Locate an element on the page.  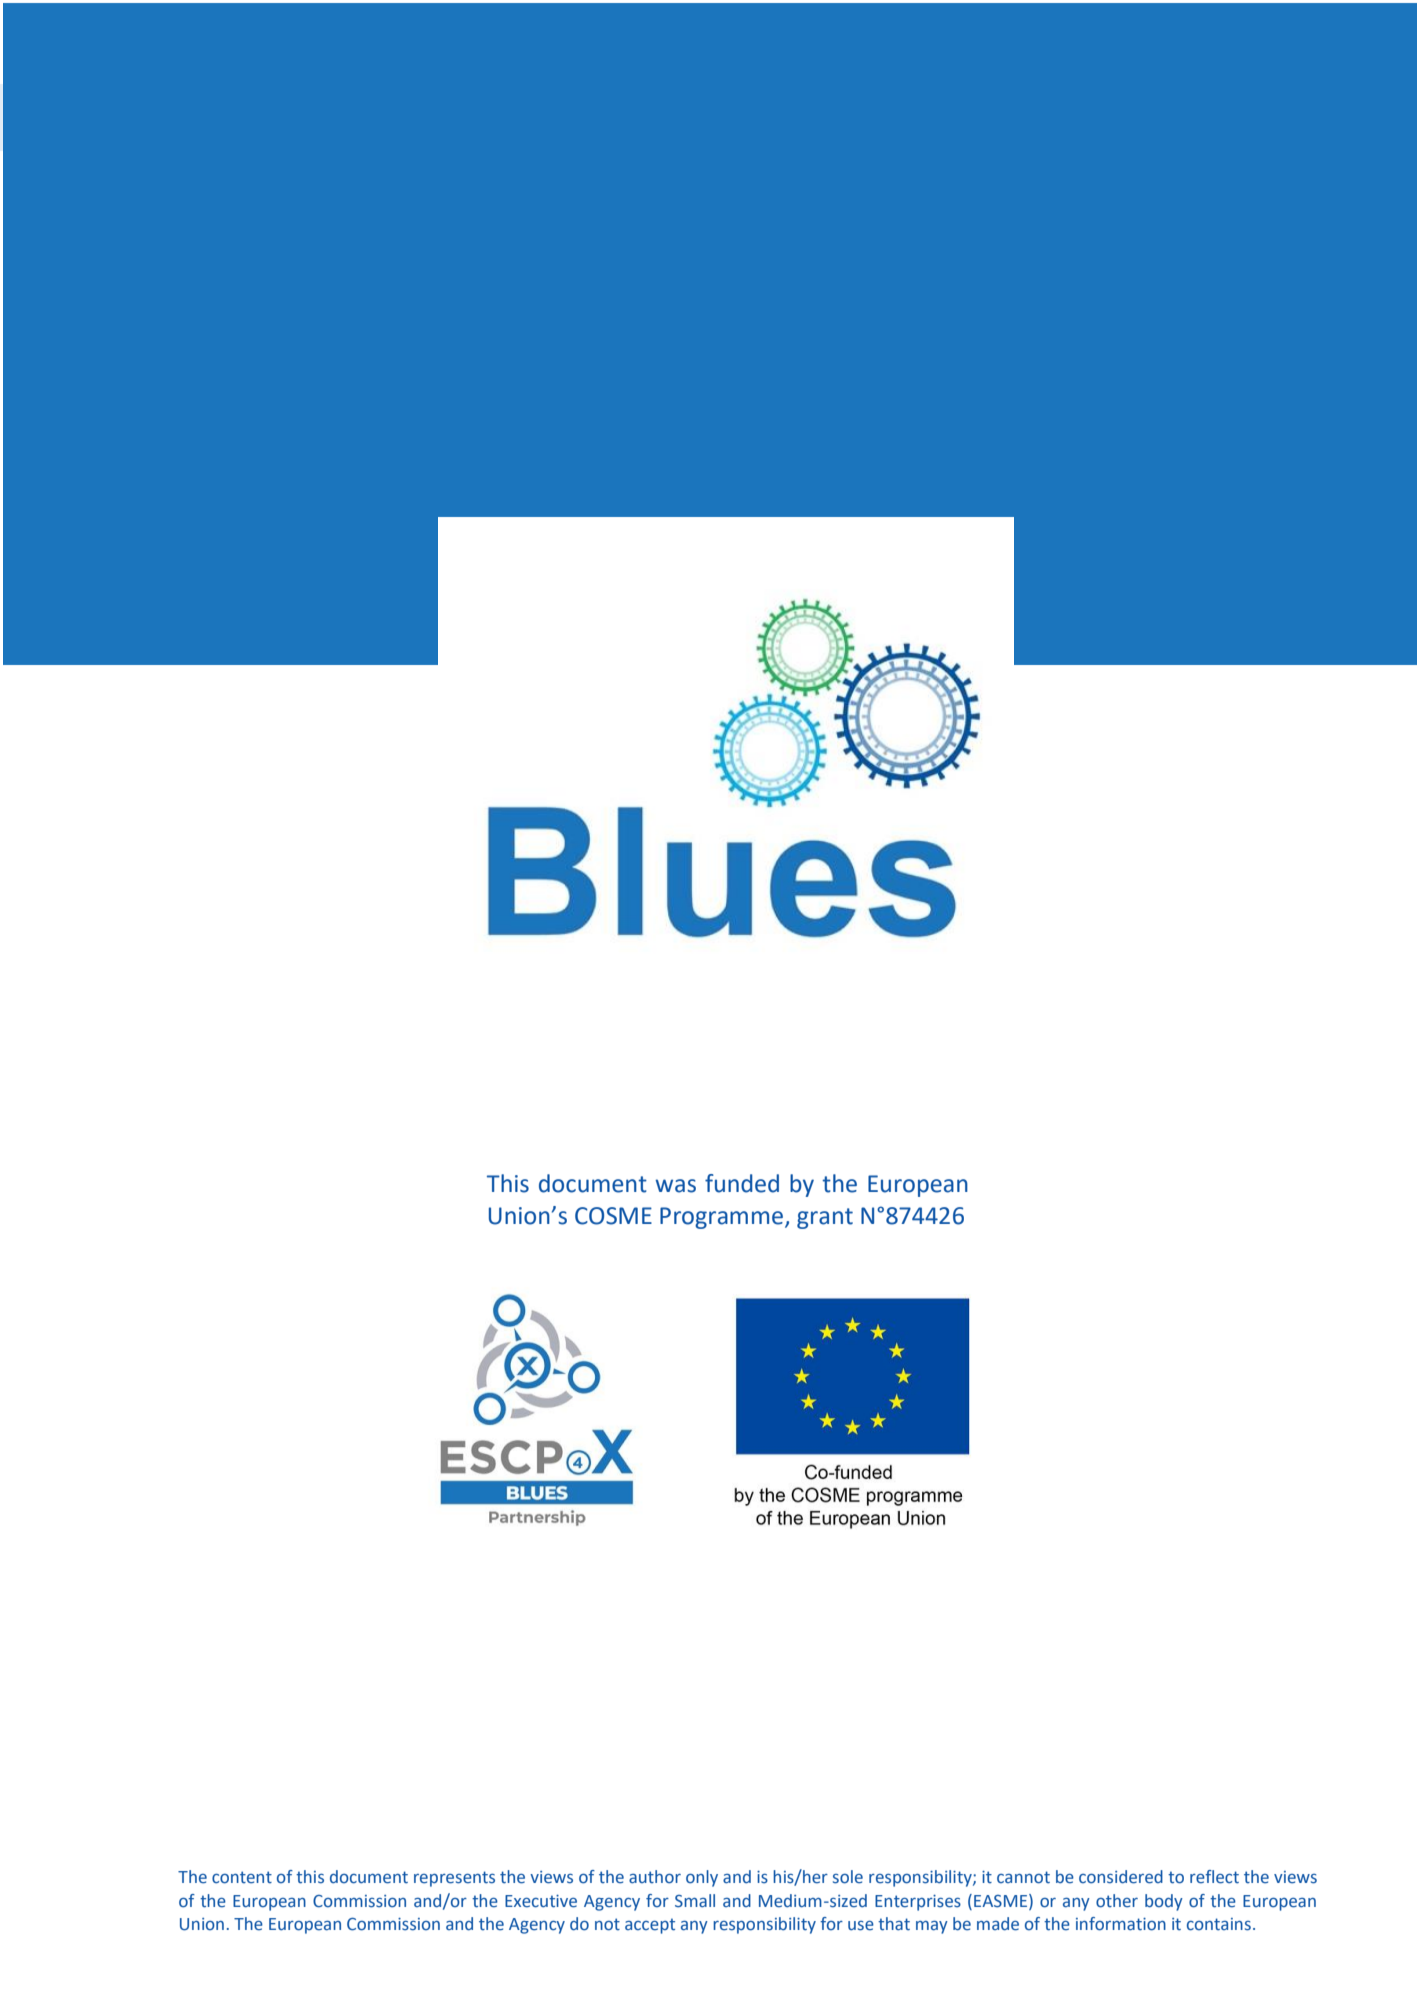
represents is located at coordinates (454, 1879).
